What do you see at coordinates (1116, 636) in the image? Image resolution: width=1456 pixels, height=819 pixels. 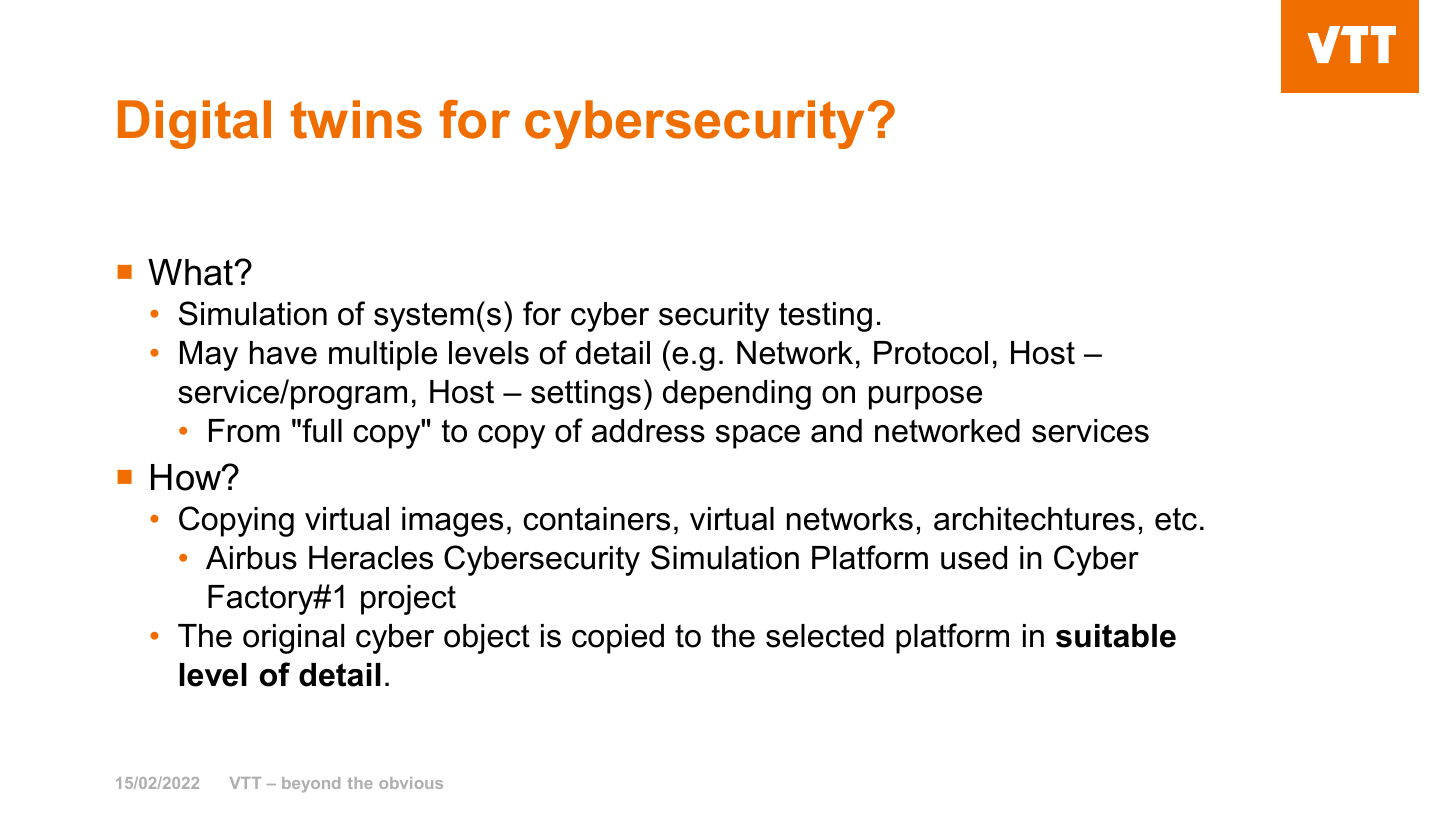 I see `suitable` at bounding box center [1116, 636].
